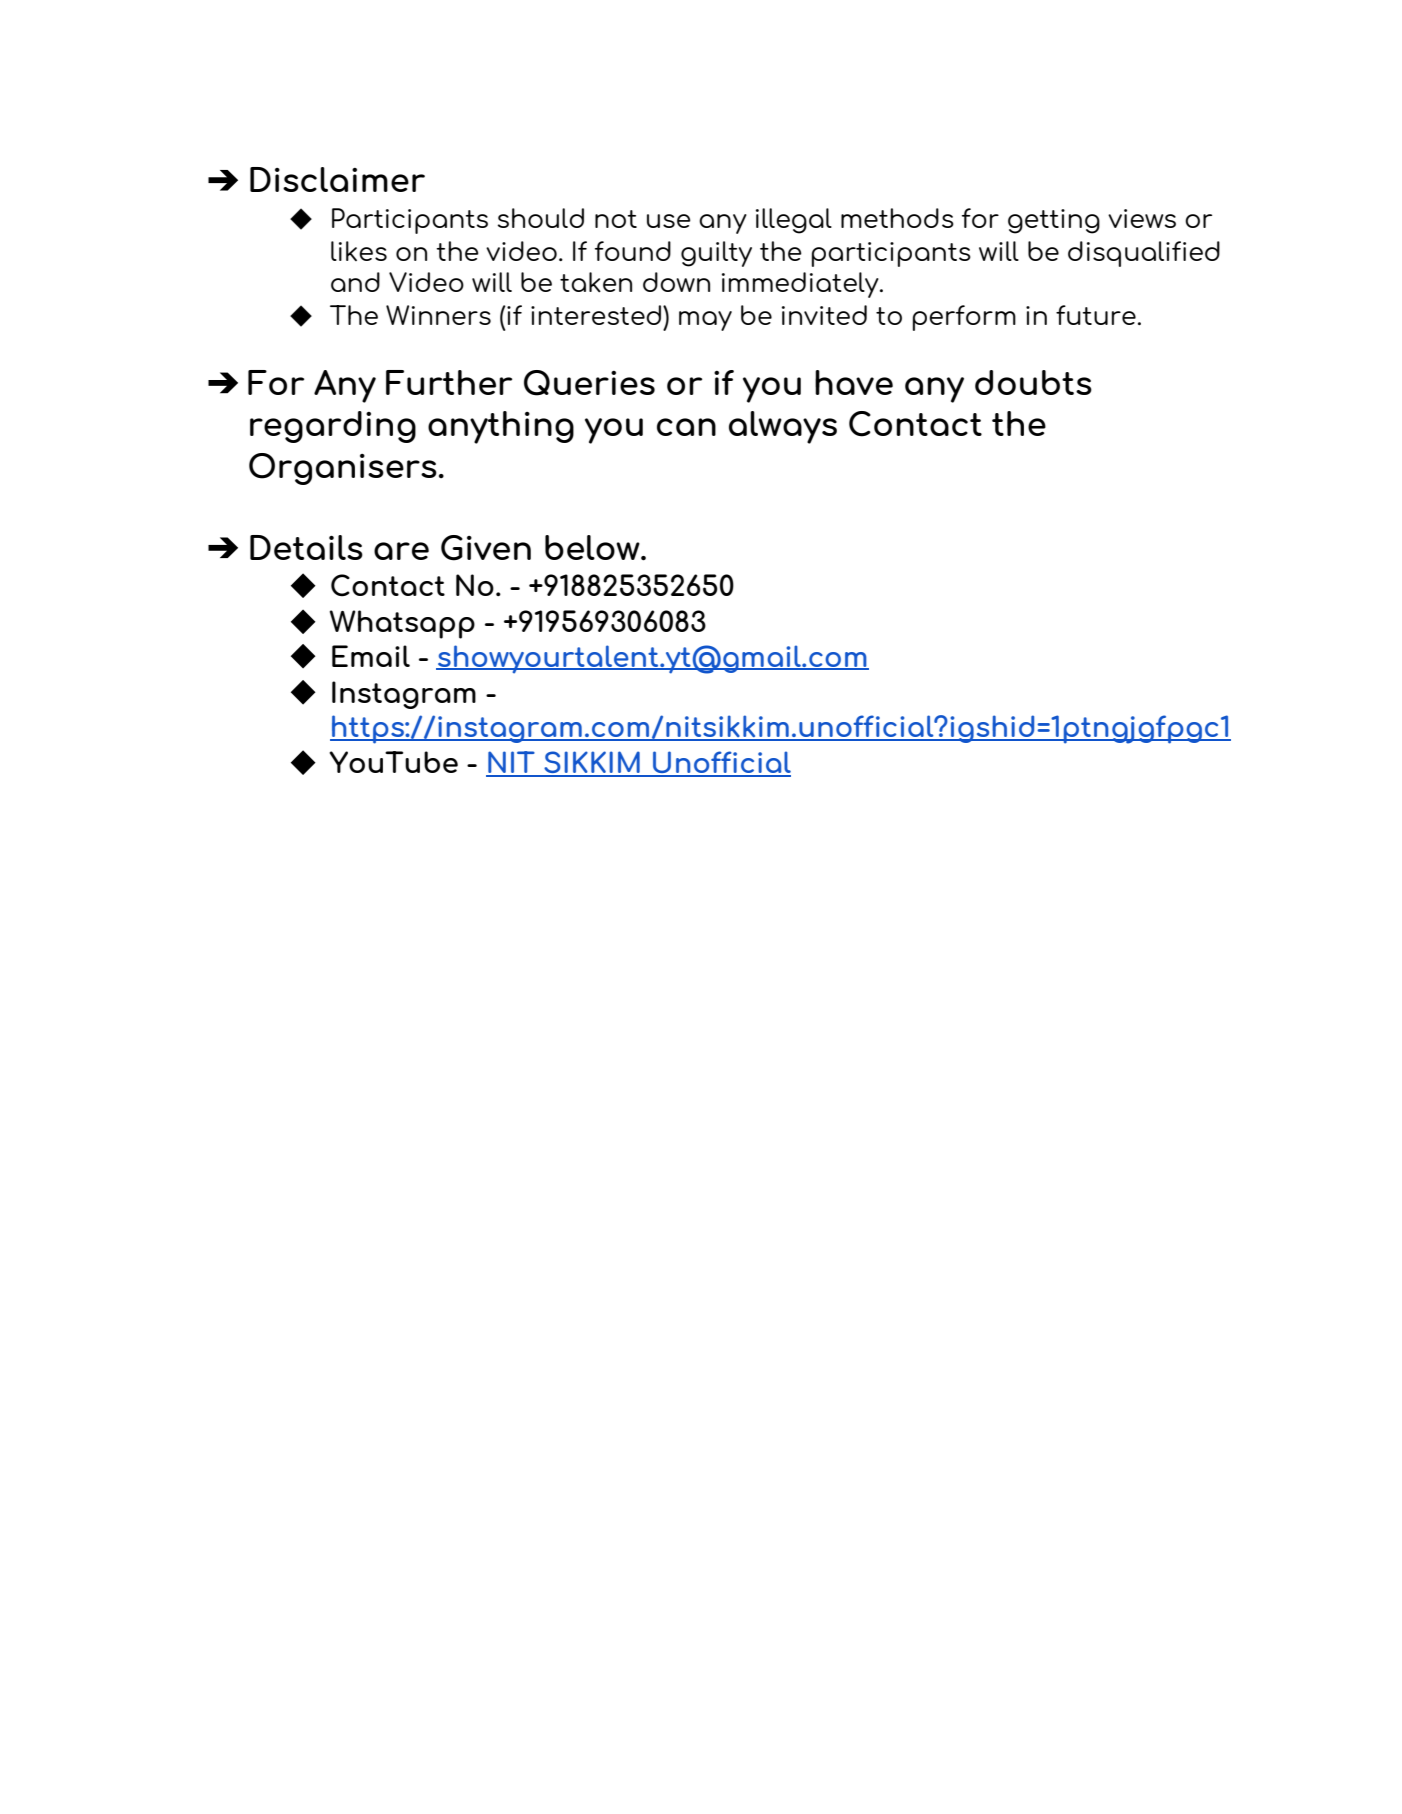 Image resolution: width=1402 pixels, height=1814 pixels. Describe the element at coordinates (783, 427) in the screenshot. I see `always` at that location.
